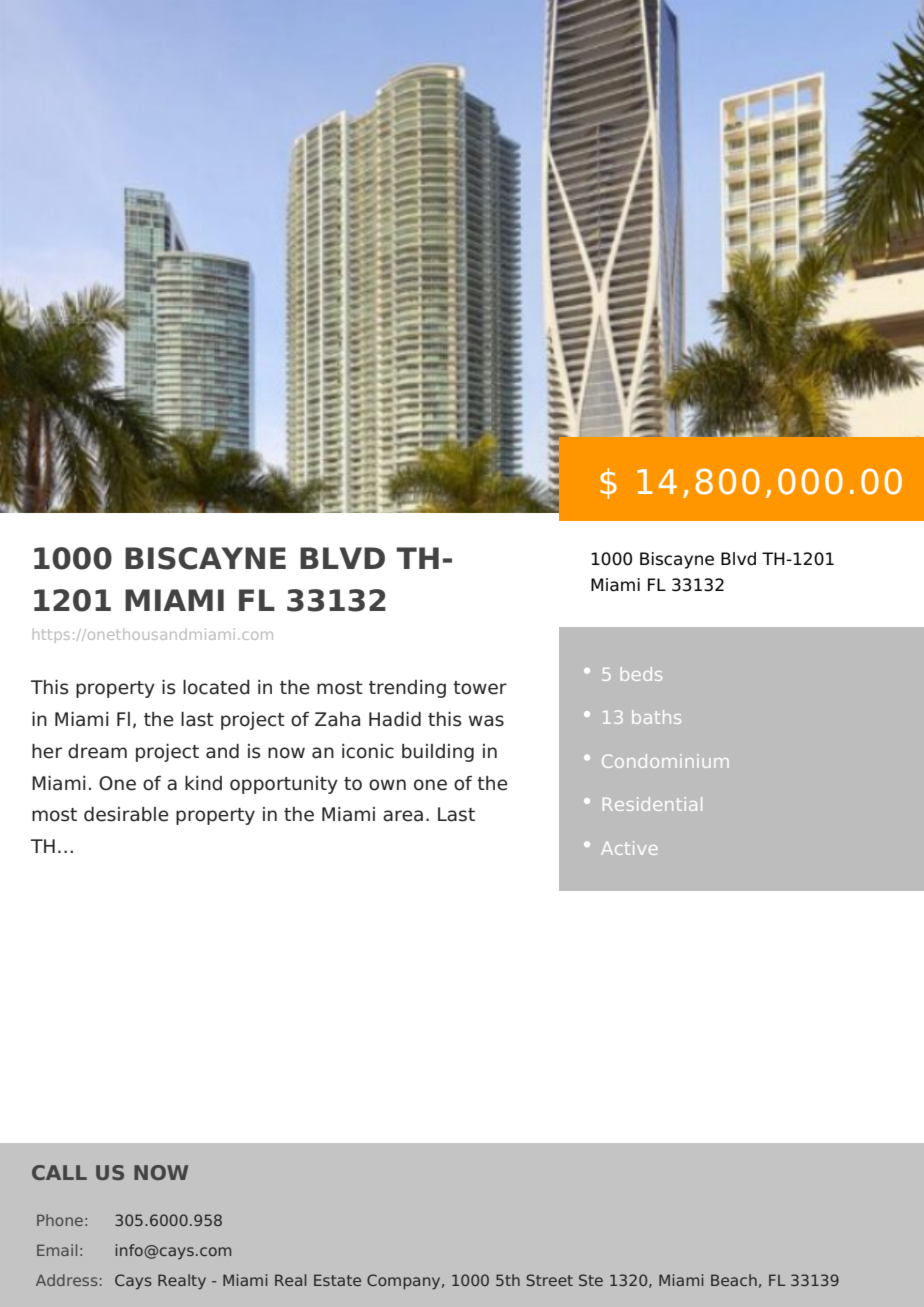 The image size is (924, 1307). What do you see at coordinates (591, 1280) in the screenshot?
I see `Ste` at bounding box center [591, 1280].
